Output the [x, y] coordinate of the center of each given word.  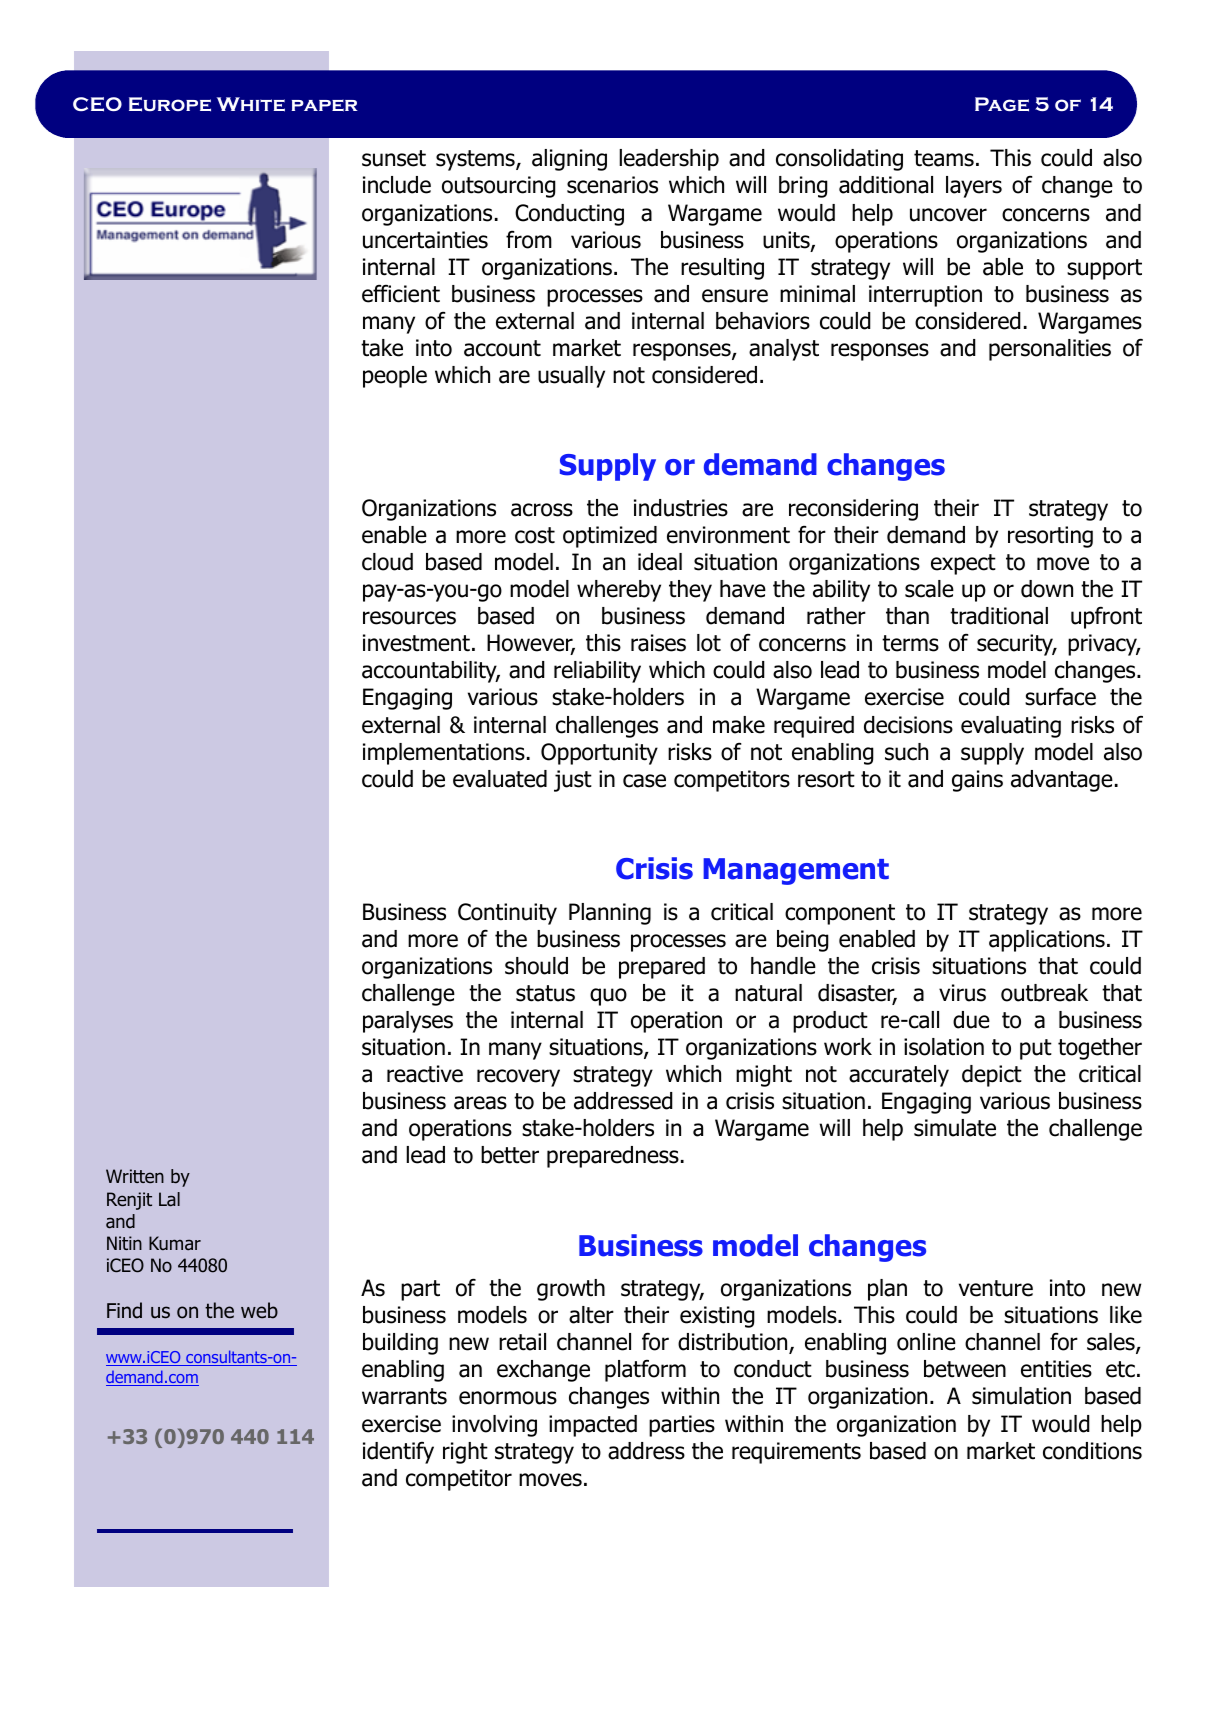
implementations [444, 754]
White [251, 104]
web [259, 1310]
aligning [569, 160]
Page [1002, 104]
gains [977, 781]
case [644, 781]
